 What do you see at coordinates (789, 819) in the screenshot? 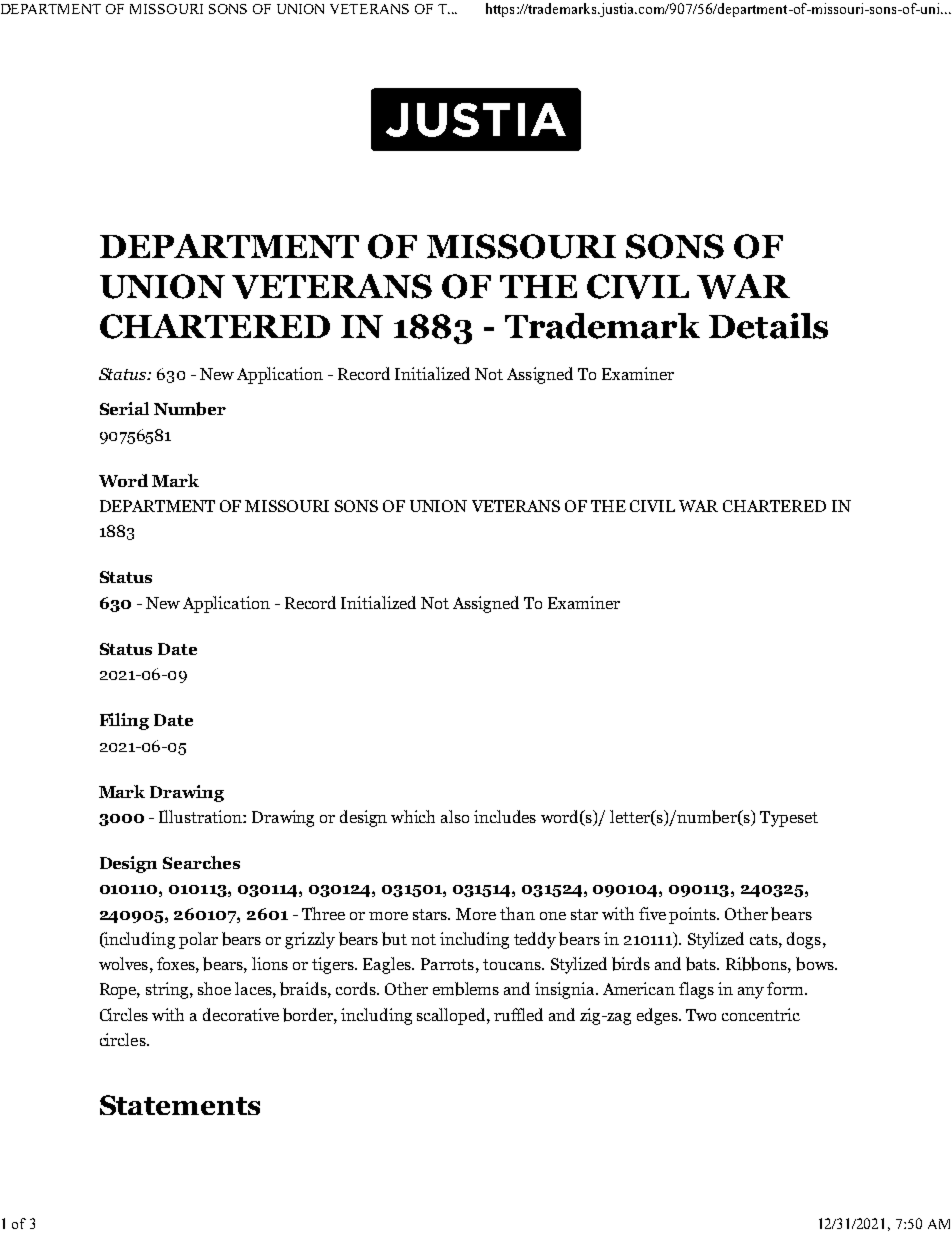
I see `Typeset` at bounding box center [789, 819].
